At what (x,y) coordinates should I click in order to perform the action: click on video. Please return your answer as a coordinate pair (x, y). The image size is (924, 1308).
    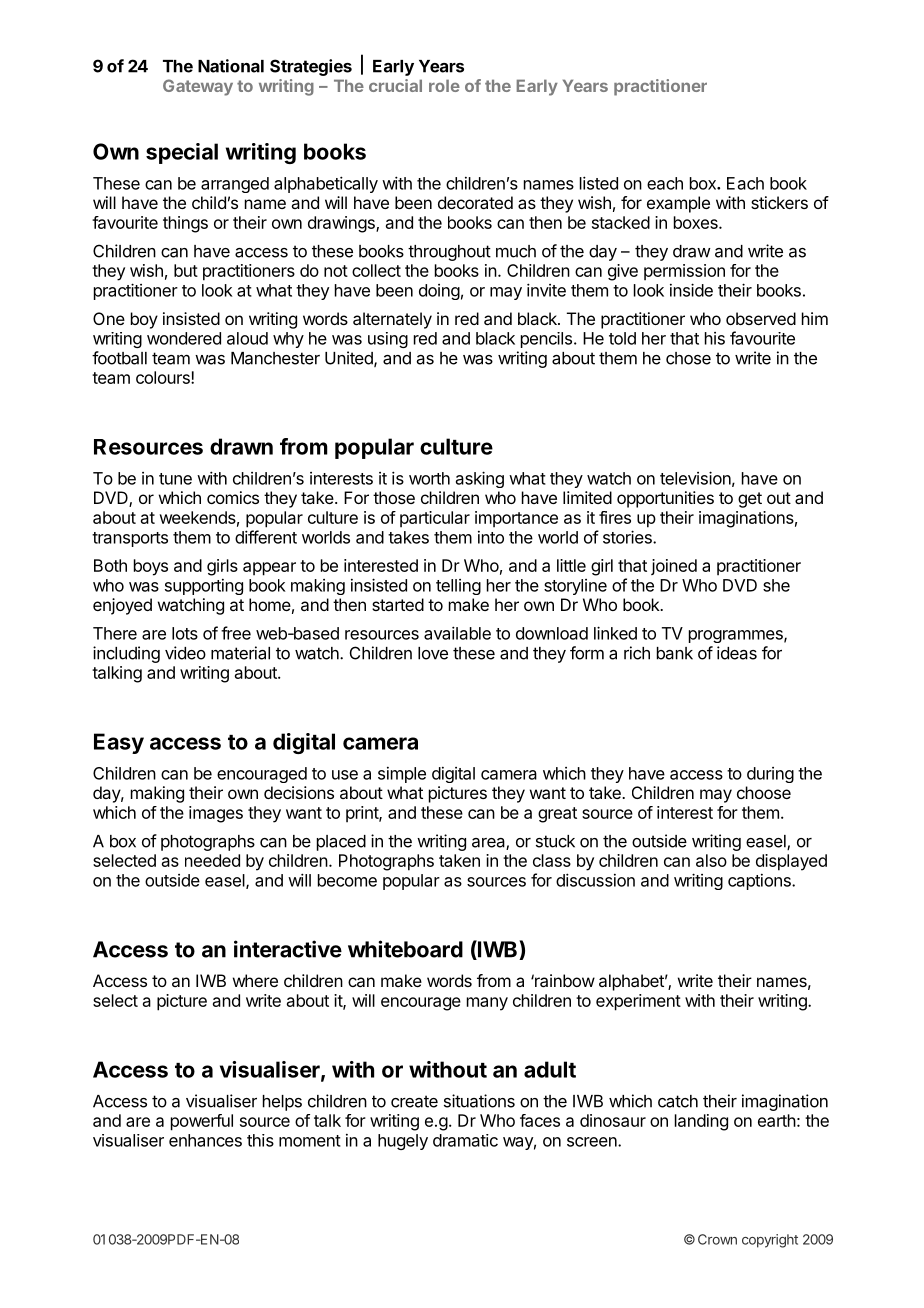
    Looking at the image, I should click on (185, 653).
